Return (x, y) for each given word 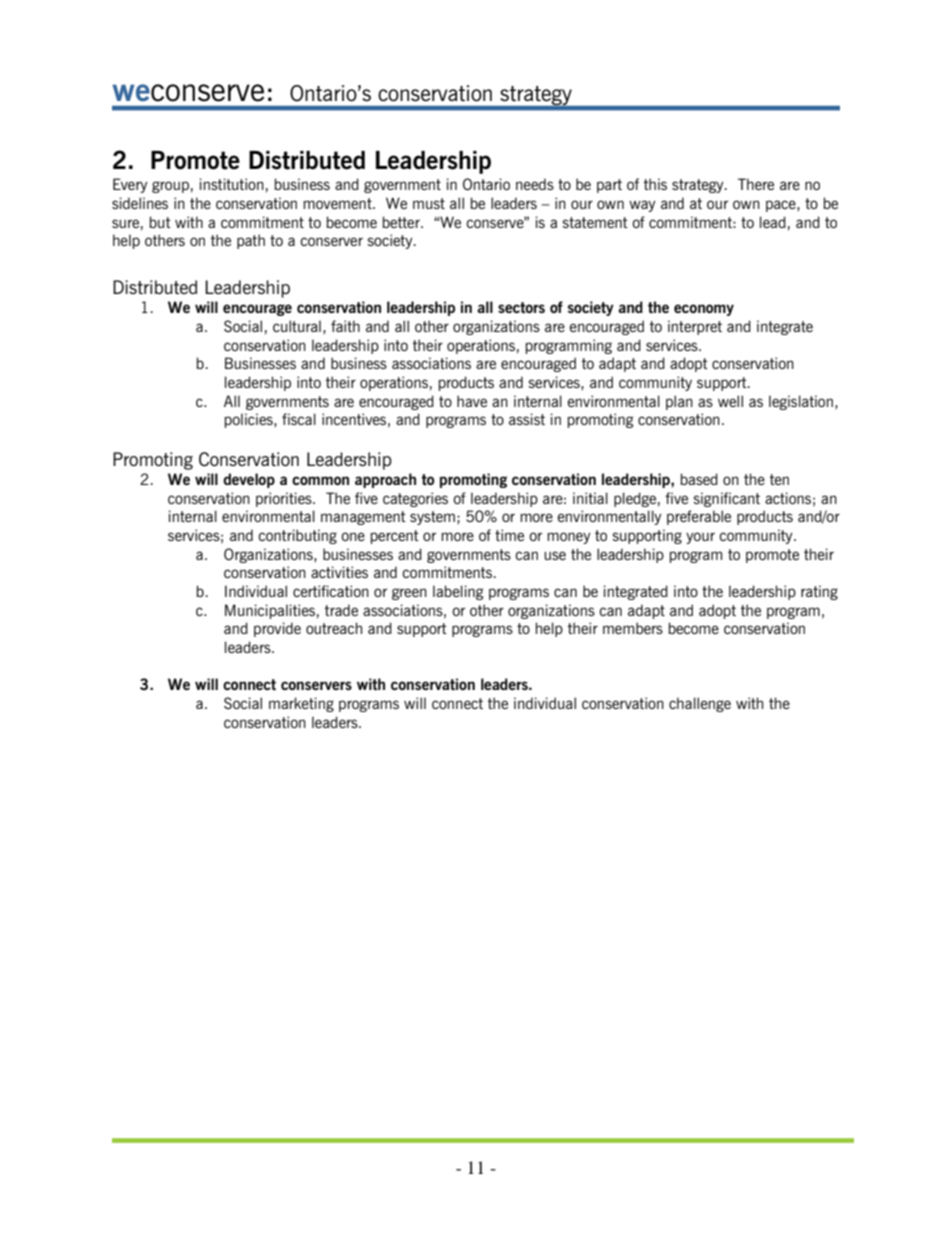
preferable (699, 517)
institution (232, 184)
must (429, 203)
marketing (301, 704)
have (472, 401)
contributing (298, 536)
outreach (334, 628)
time (509, 535)
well (730, 401)
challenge (700, 704)
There (756, 184)
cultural (297, 326)
